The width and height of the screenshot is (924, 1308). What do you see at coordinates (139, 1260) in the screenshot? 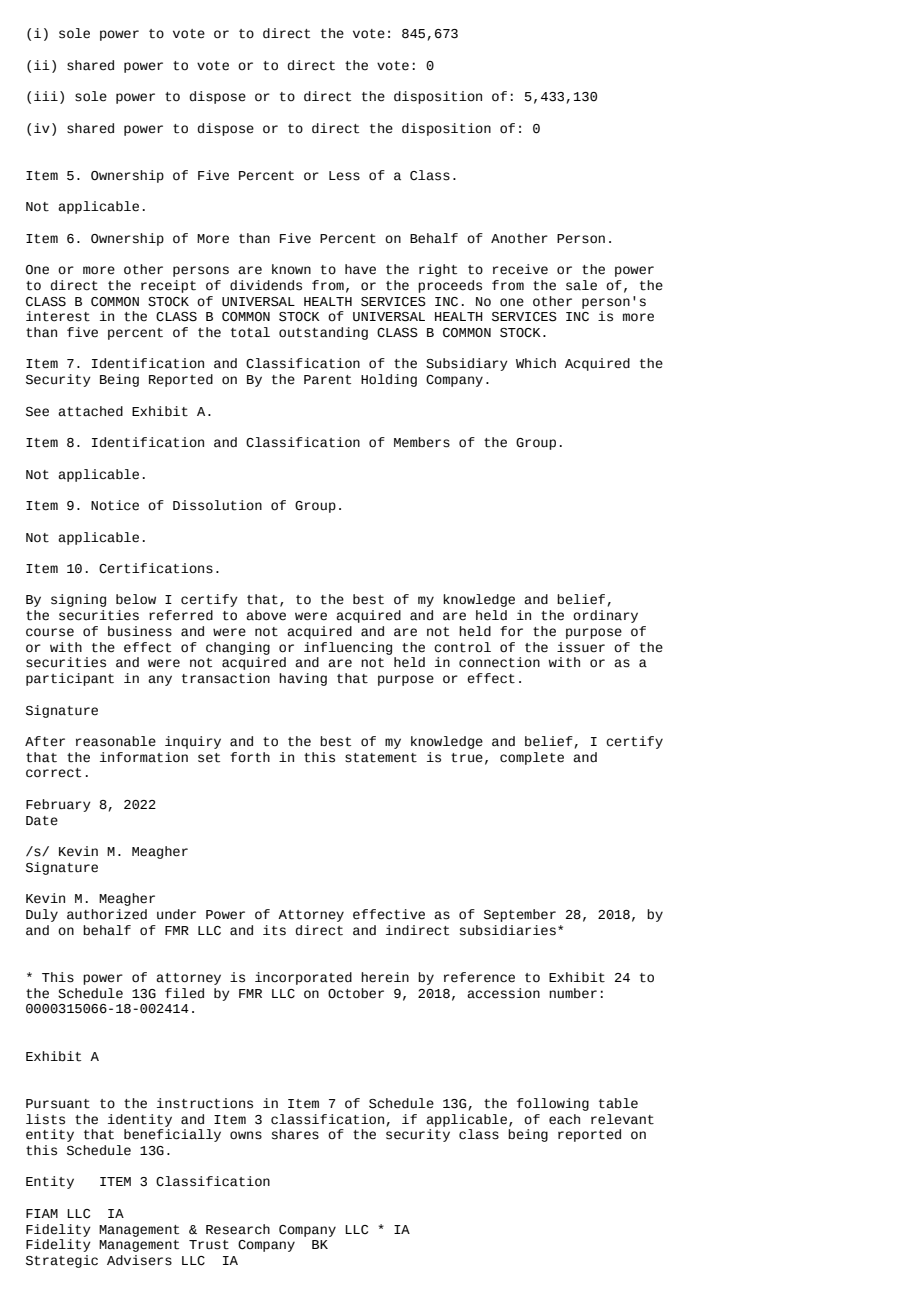
I see `Advisers` at bounding box center [139, 1260].
